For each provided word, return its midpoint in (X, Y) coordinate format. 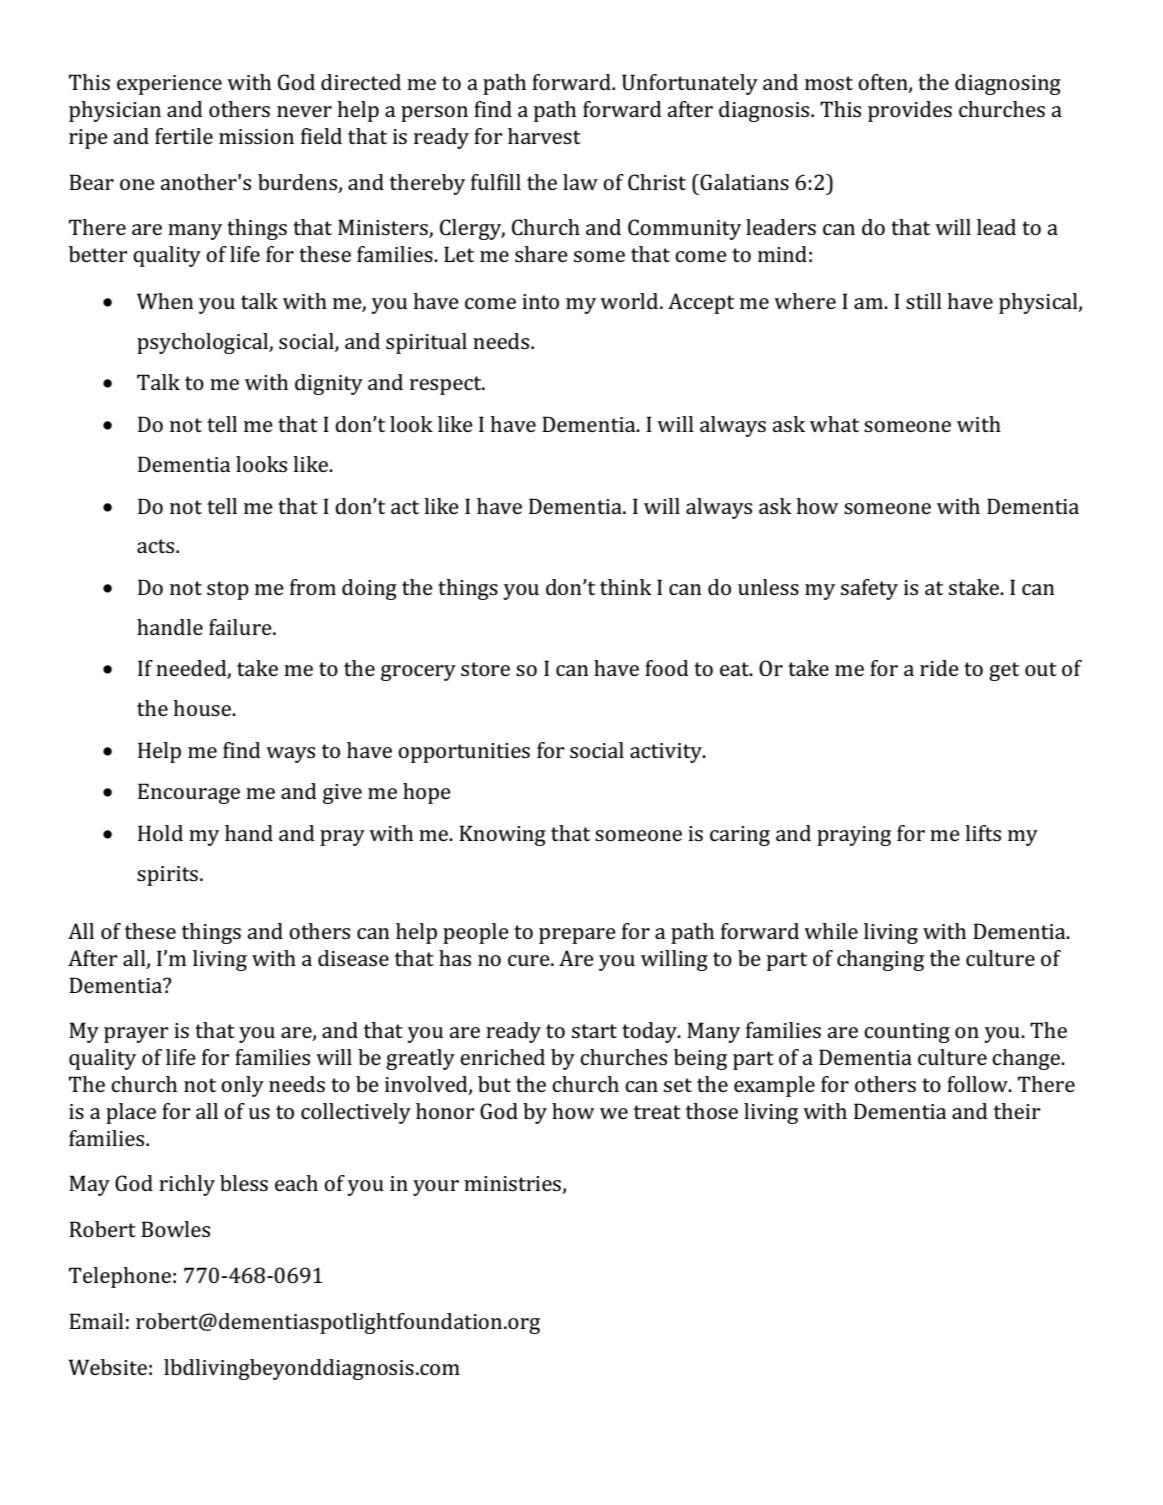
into (540, 301)
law (580, 182)
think (626, 587)
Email (96, 1321)
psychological (203, 343)
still (924, 301)
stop (228, 590)
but (494, 1084)
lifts (983, 833)
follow (978, 1084)
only (242, 1086)
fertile (184, 136)
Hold (160, 833)
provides (910, 111)
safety (869, 589)
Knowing (502, 835)
